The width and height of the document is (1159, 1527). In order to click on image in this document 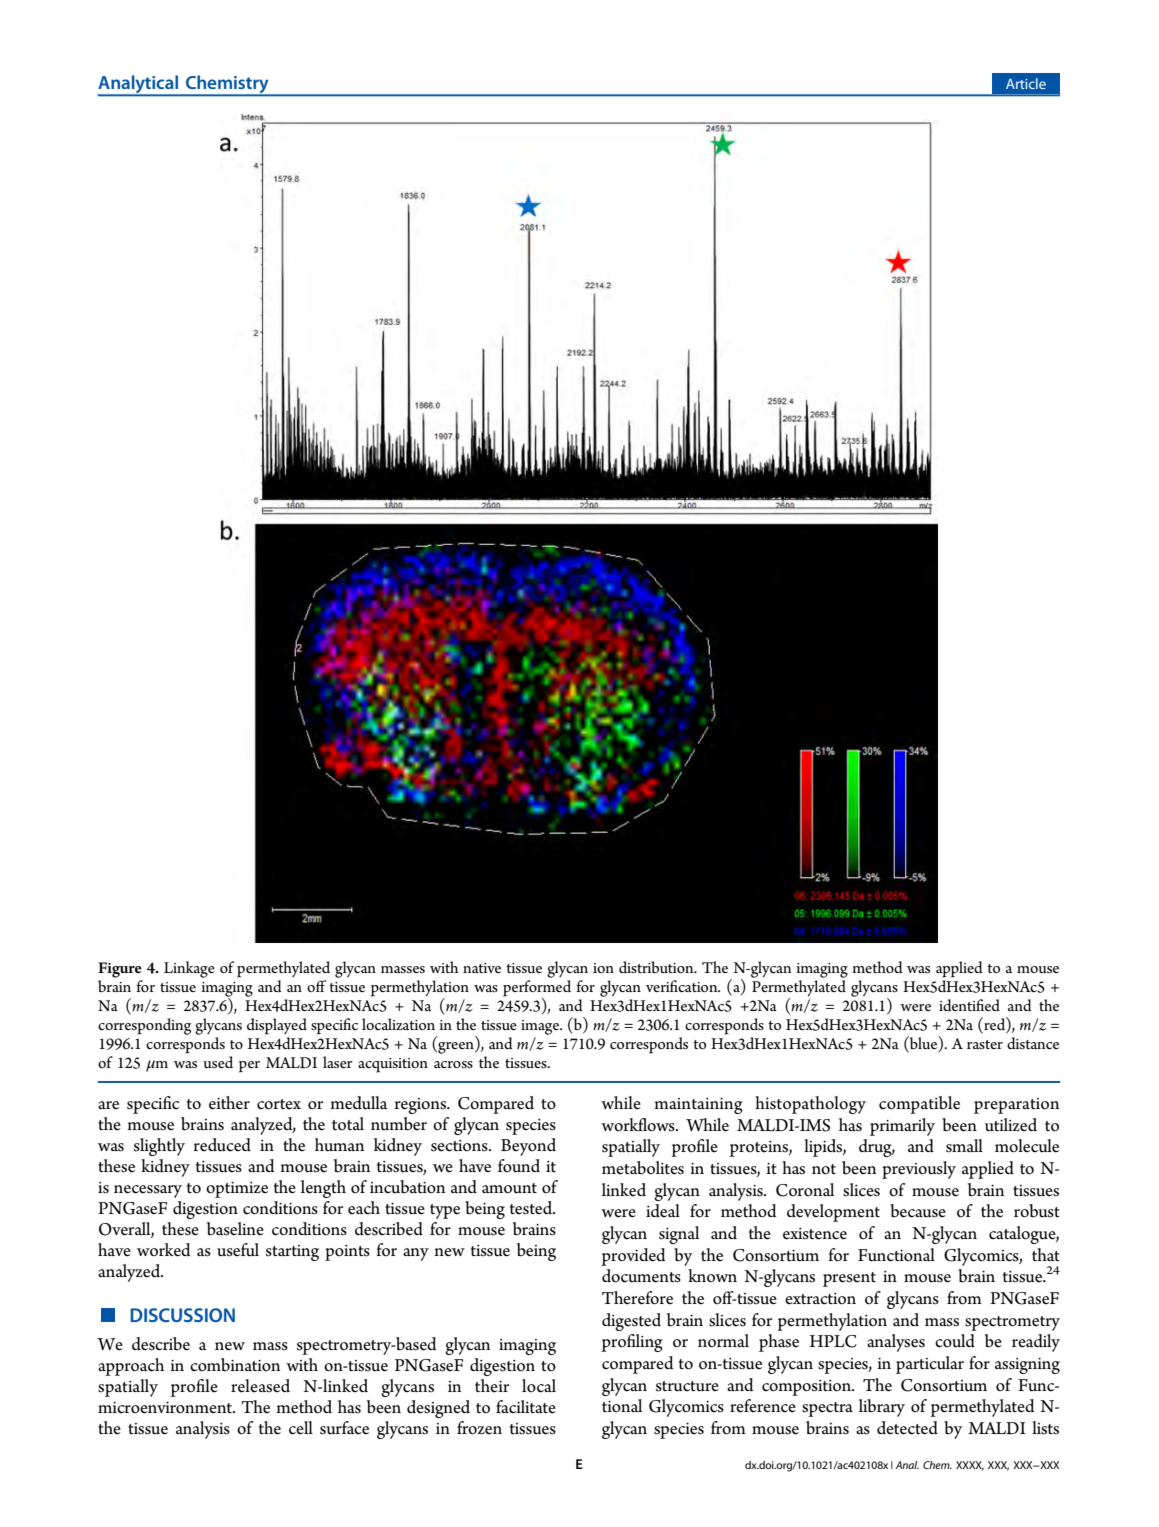, I will do `click(541, 1027)`.
